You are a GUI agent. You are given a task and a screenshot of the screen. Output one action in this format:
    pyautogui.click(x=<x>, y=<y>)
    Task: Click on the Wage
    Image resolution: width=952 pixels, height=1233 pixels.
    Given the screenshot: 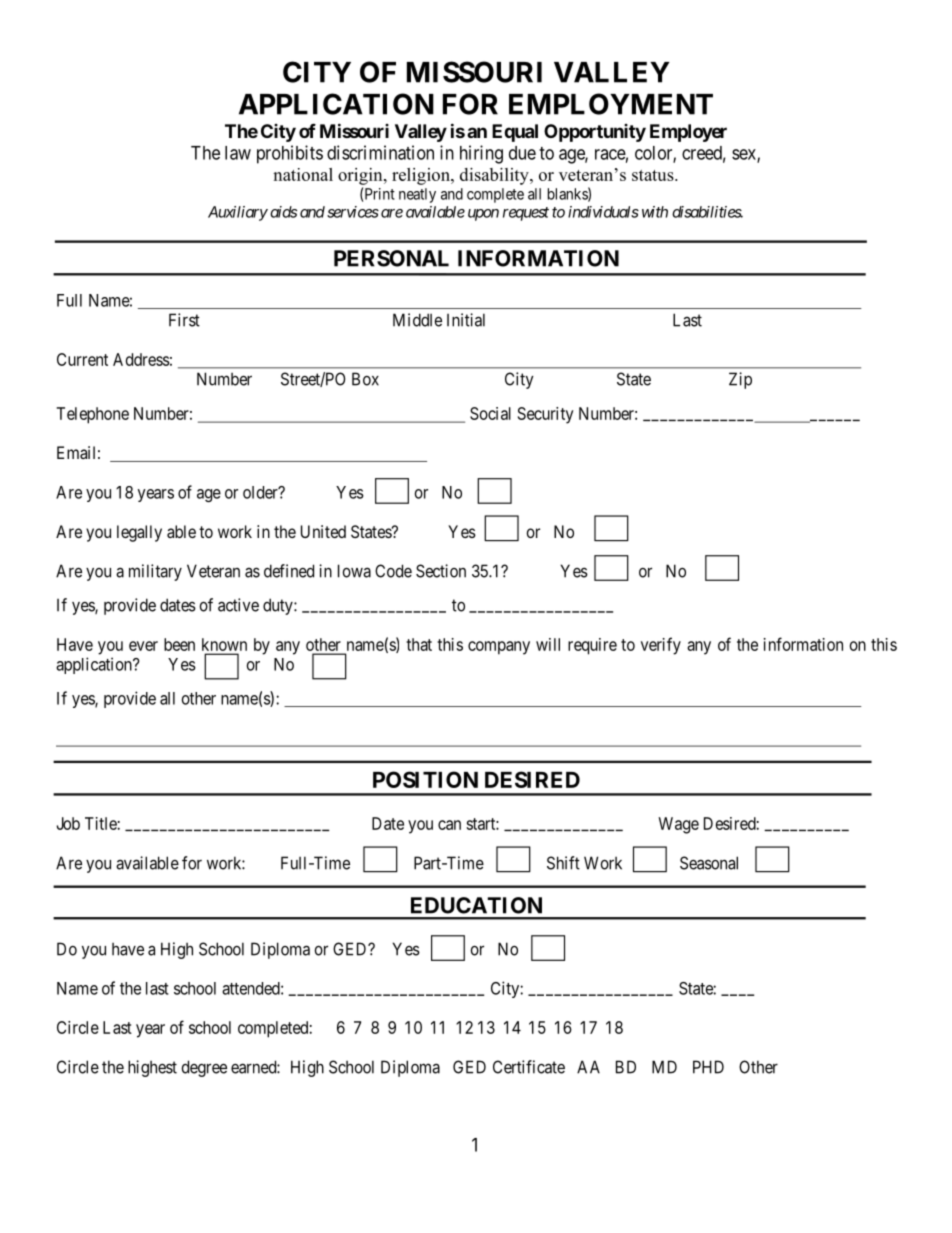 What is the action you would take?
    pyautogui.click(x=678, y=825)
